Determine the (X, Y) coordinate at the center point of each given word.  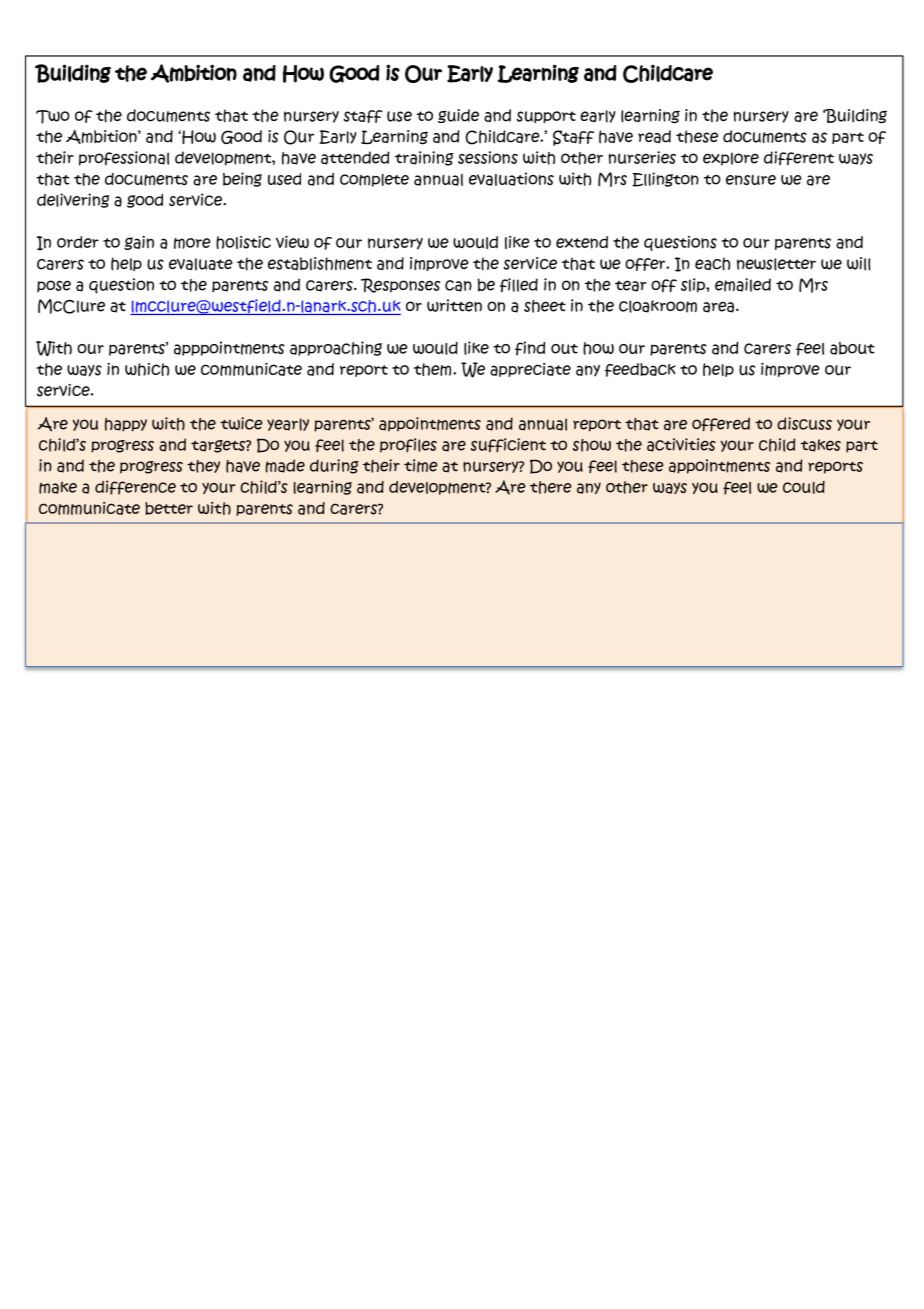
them (434, 369)
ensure (751, 180)
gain (139, 243)
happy (126, 425)
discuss (804, 423)
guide (458, 116)
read (654, 137)
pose (54, 286)
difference (135, 487)
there (551, 487)
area (718, 307)
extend (582, 242)
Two (53, 117)
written (454, 305)
